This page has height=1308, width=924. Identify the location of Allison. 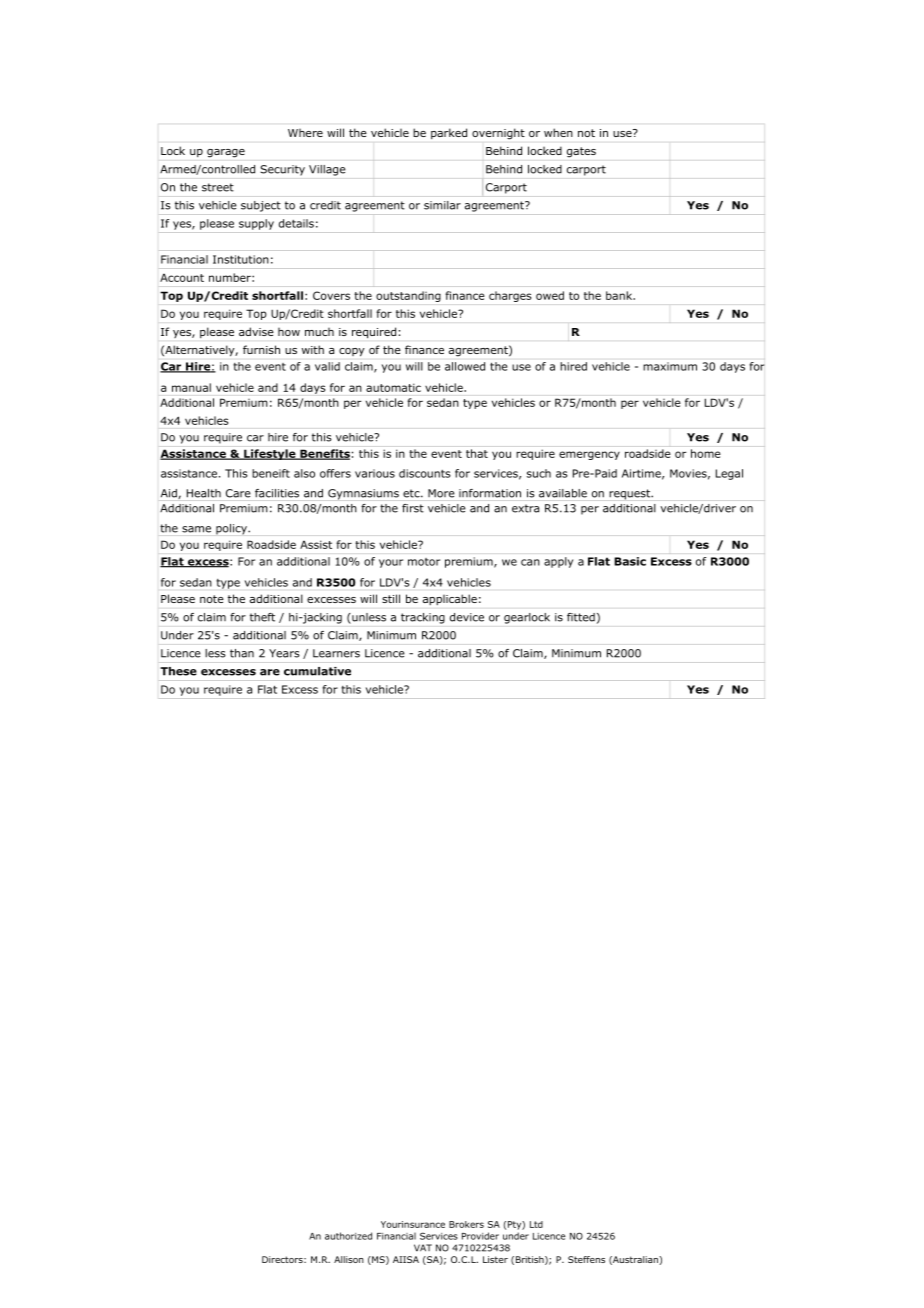
(349, 1259).
